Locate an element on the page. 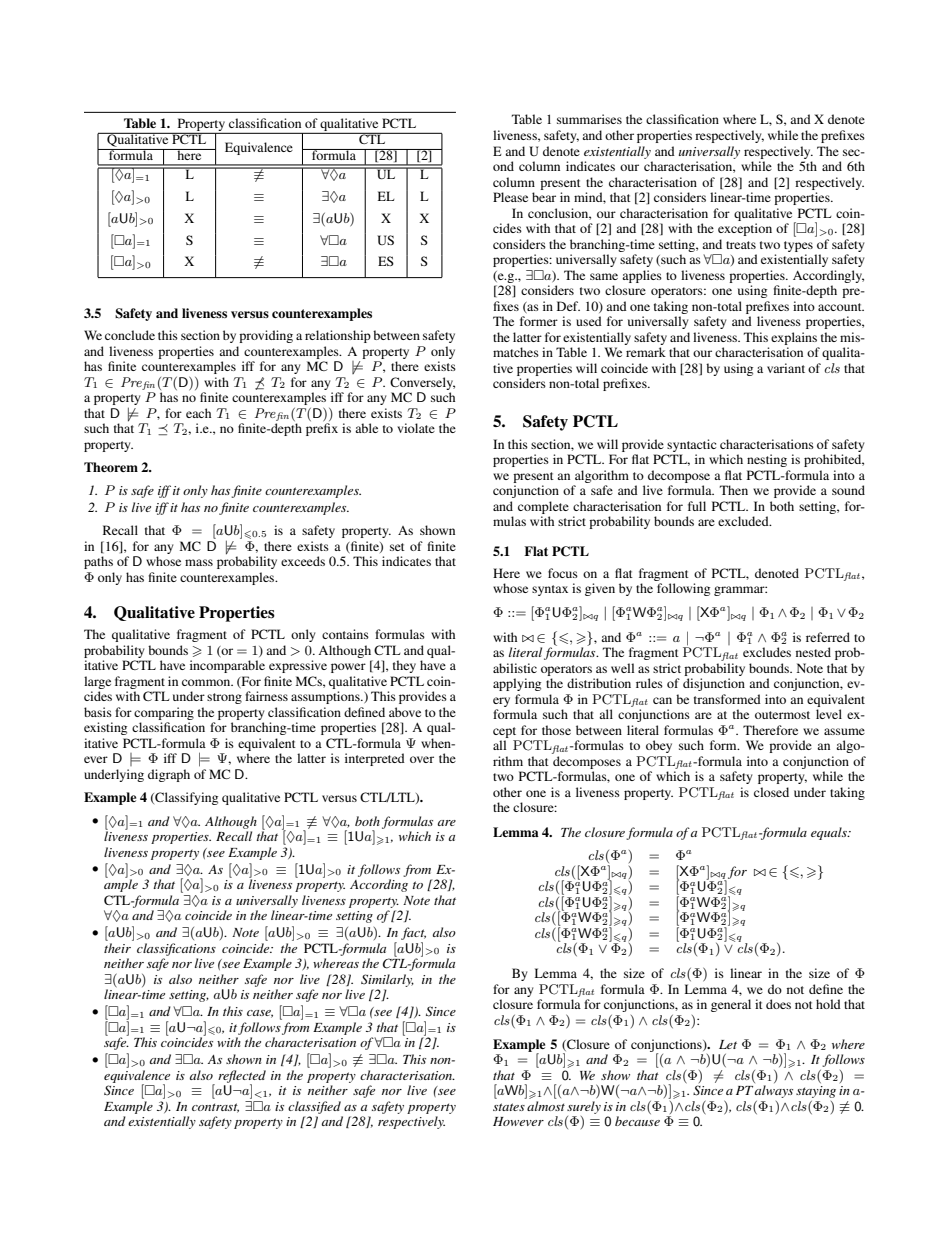 Image resolution: width=952 pixels, height=1233 pixels. surely is located at coordinates (584, 1107).
